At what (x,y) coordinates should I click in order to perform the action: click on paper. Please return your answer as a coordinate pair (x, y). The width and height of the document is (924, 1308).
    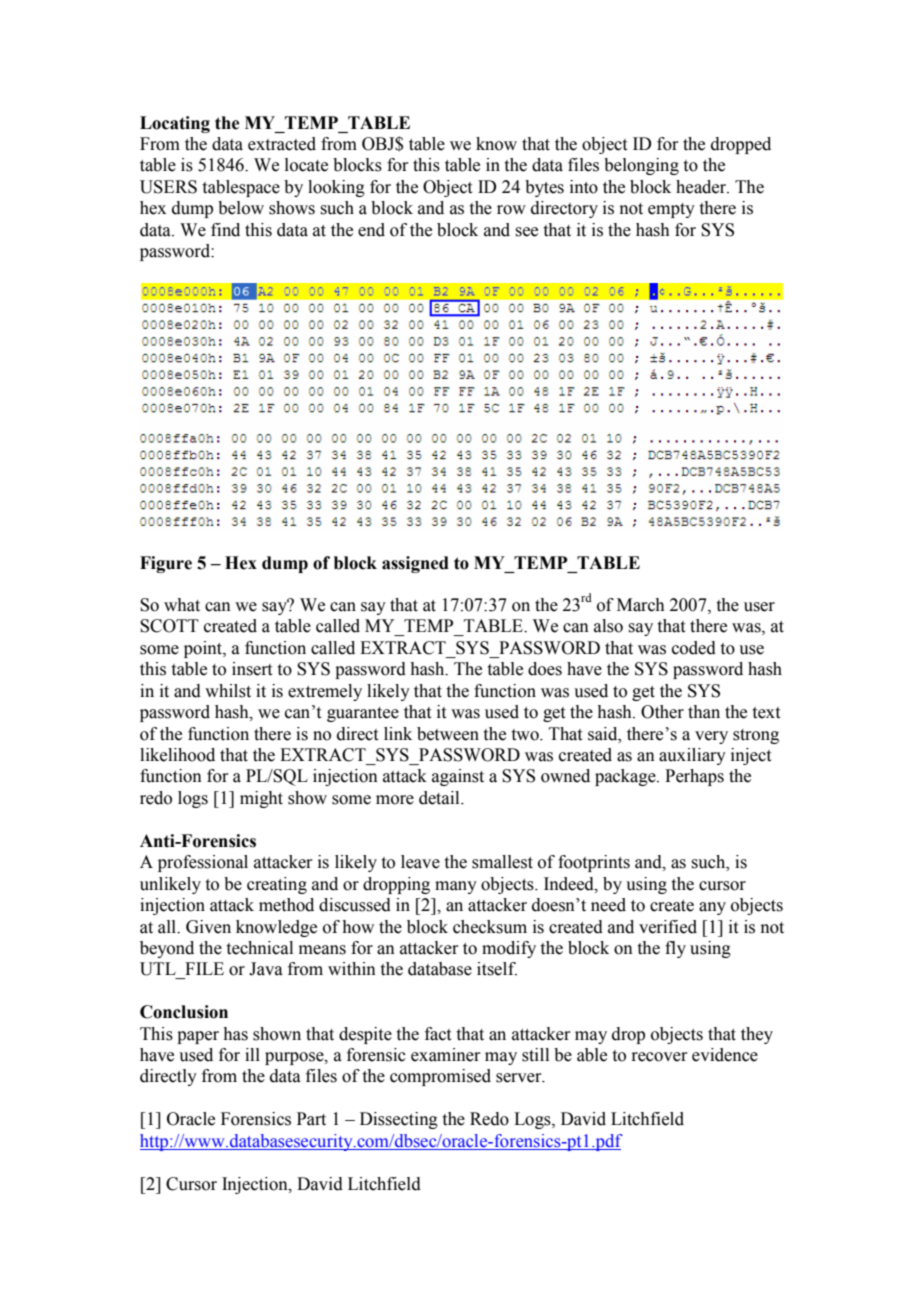
    Looking at the image, I should click on (198, 1037).
